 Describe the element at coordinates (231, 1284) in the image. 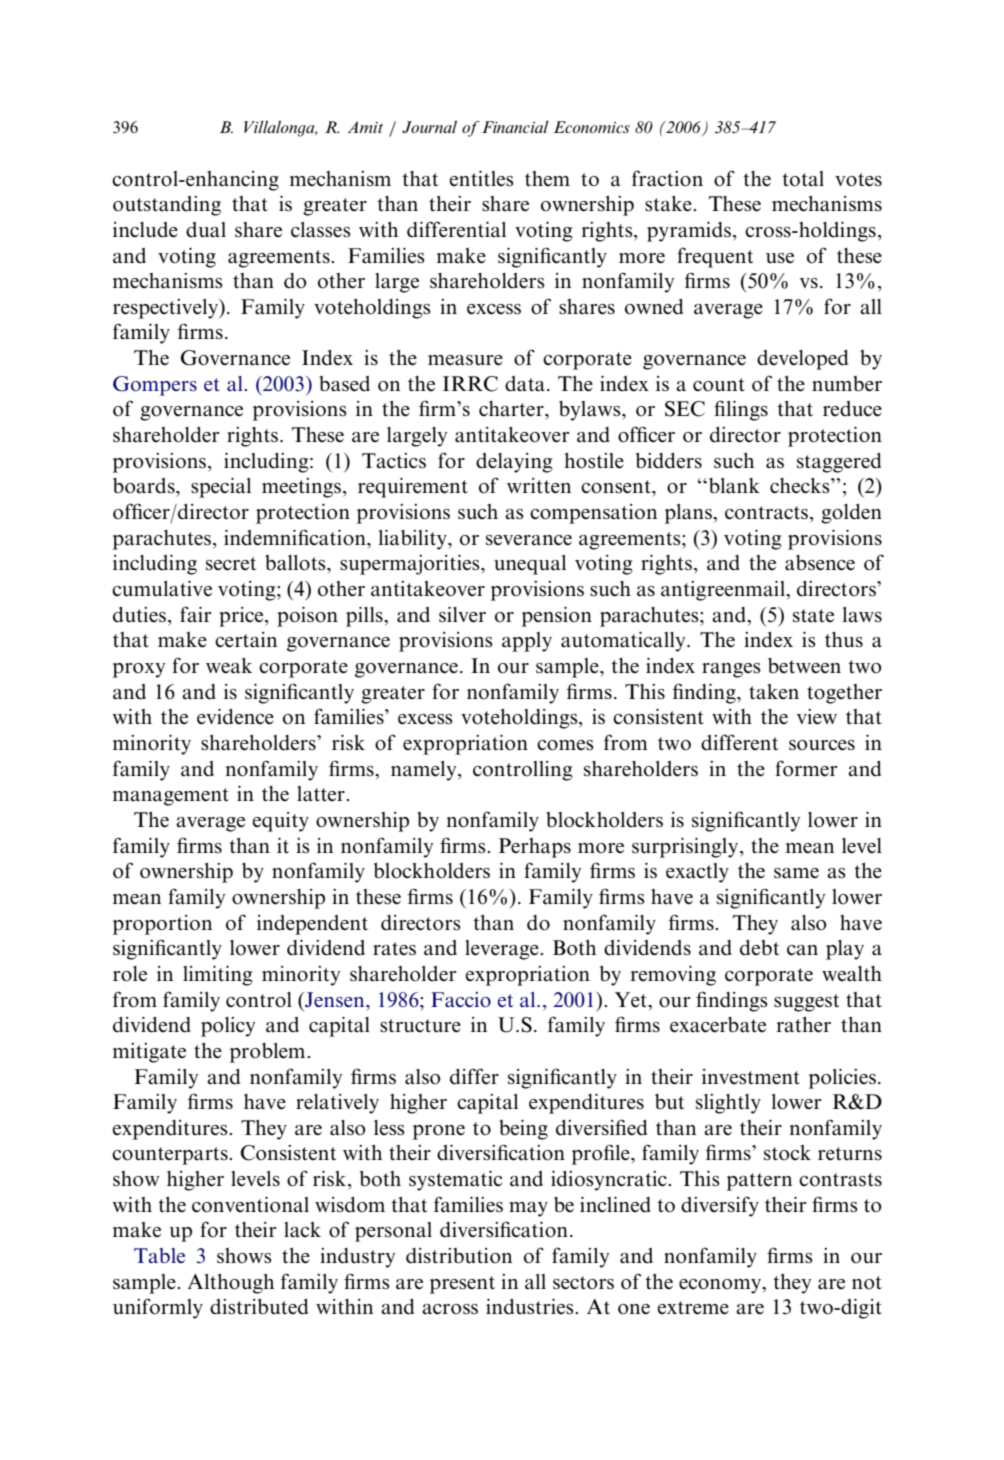

I see `Although` at that location.
